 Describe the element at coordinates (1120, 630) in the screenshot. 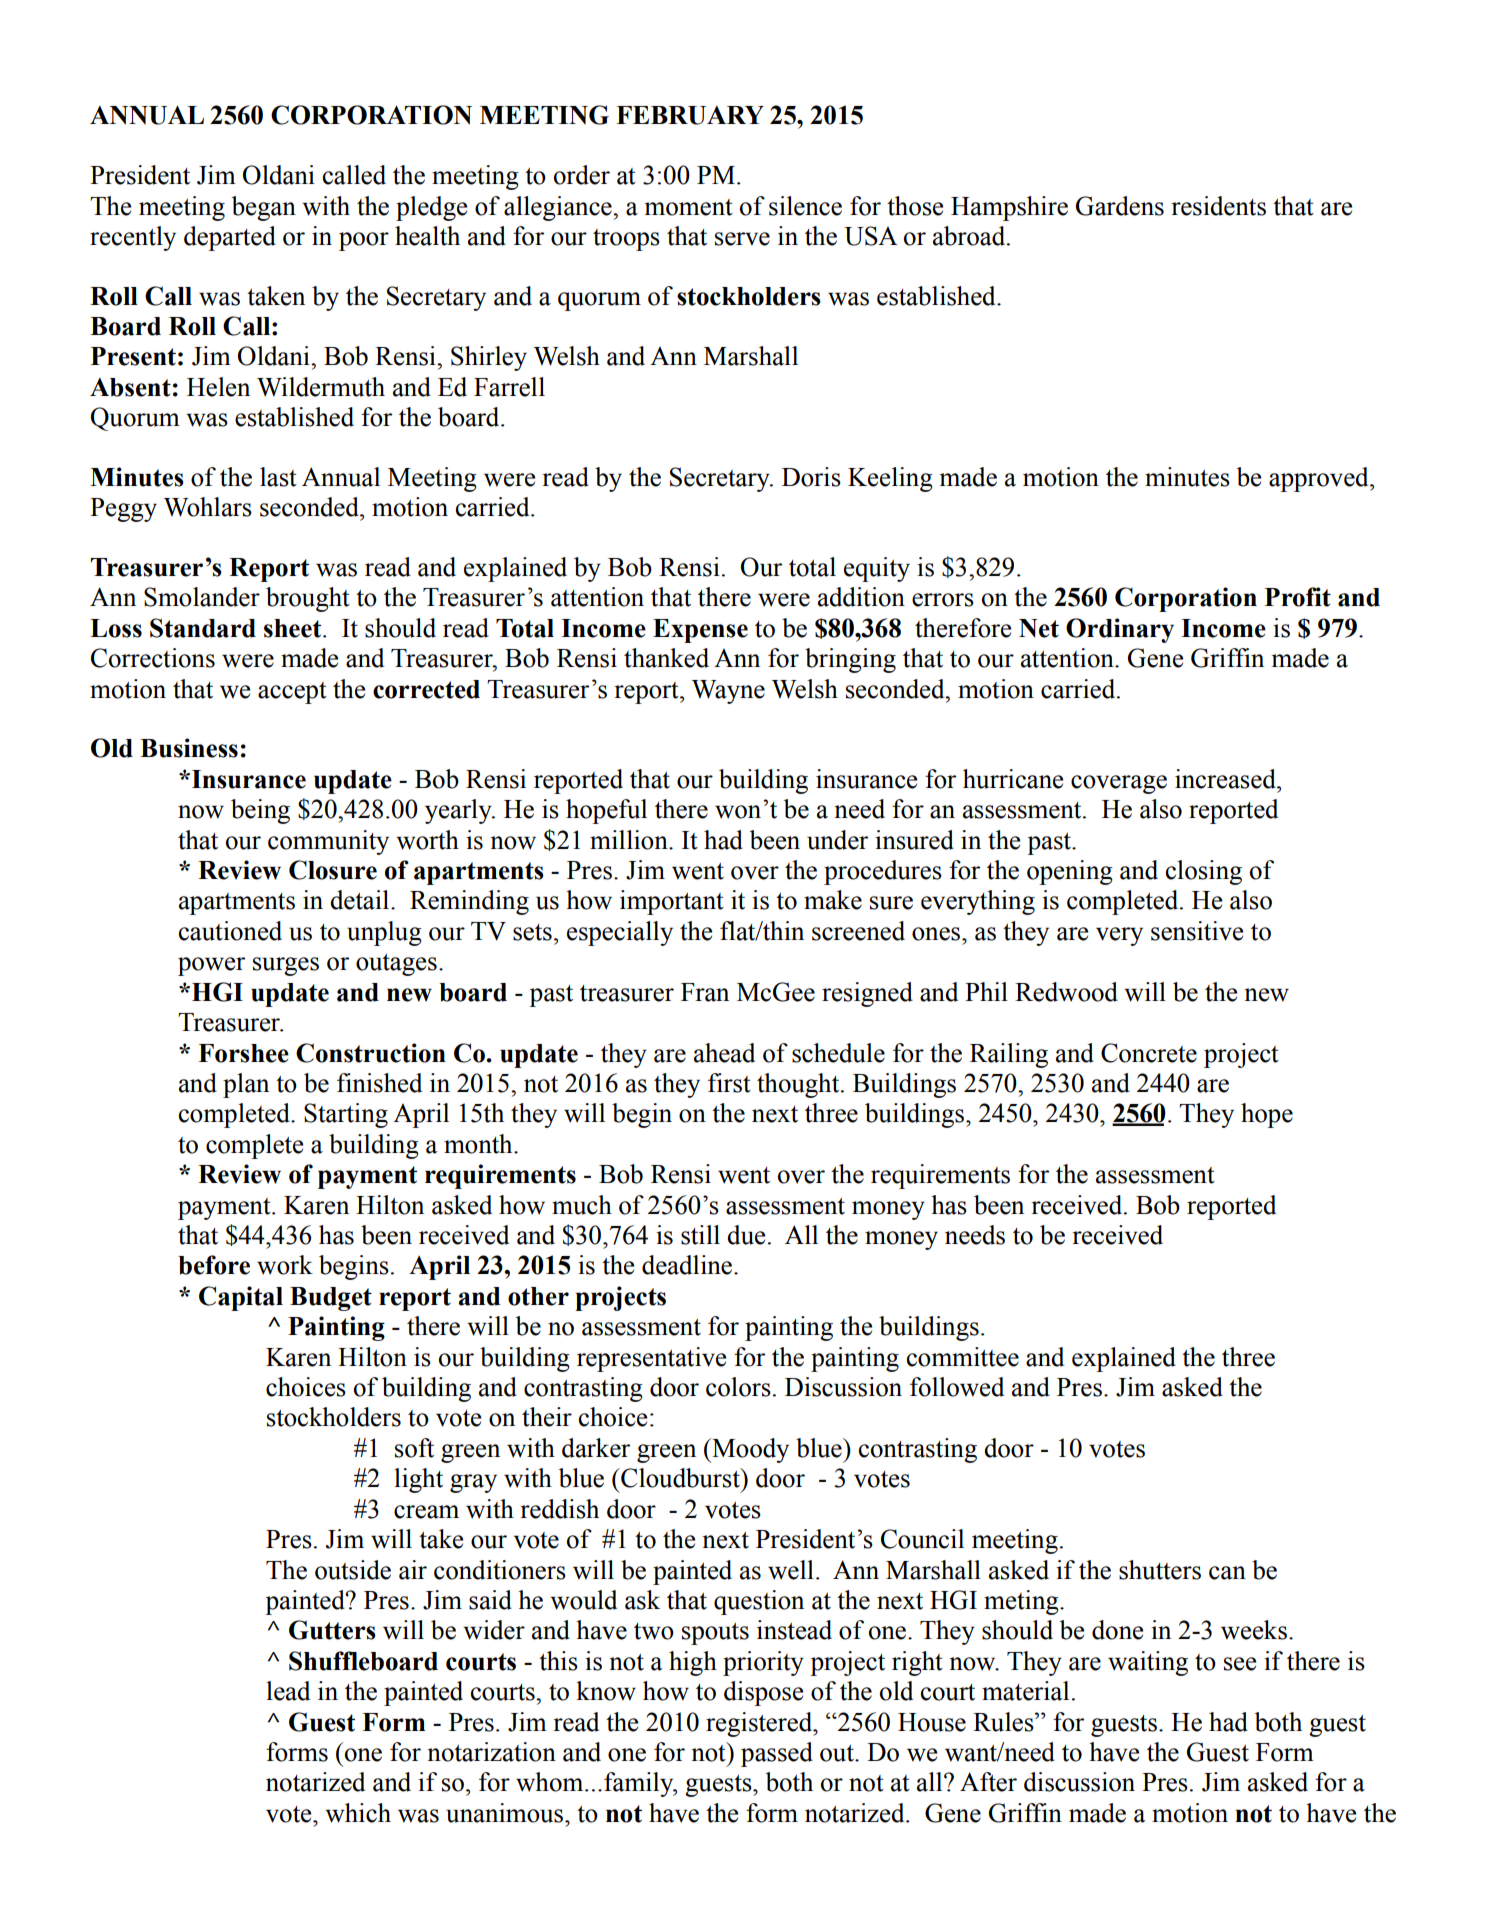

I see `Ordinary` at that location.
